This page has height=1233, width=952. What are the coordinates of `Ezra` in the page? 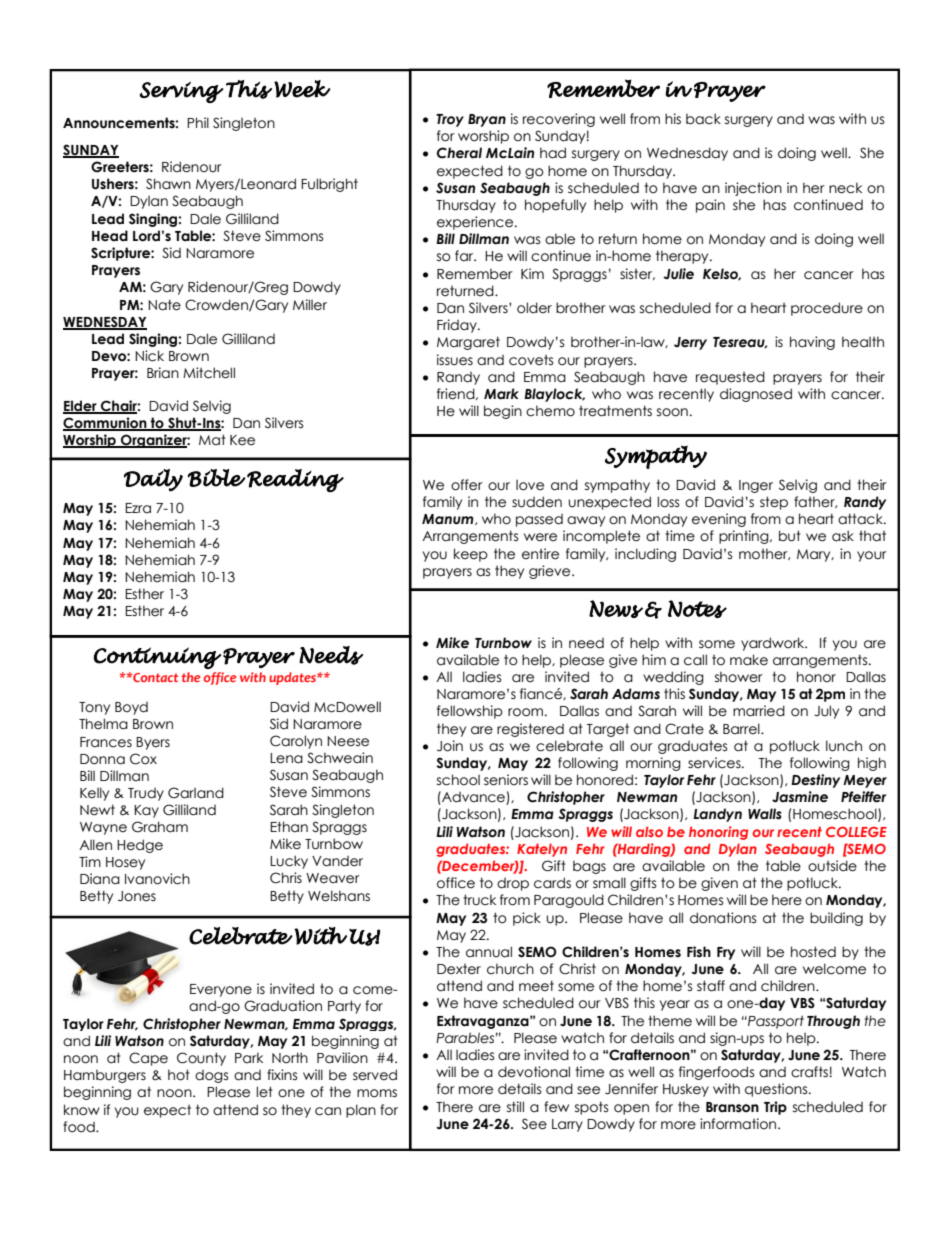 It's located at (138, 508).
